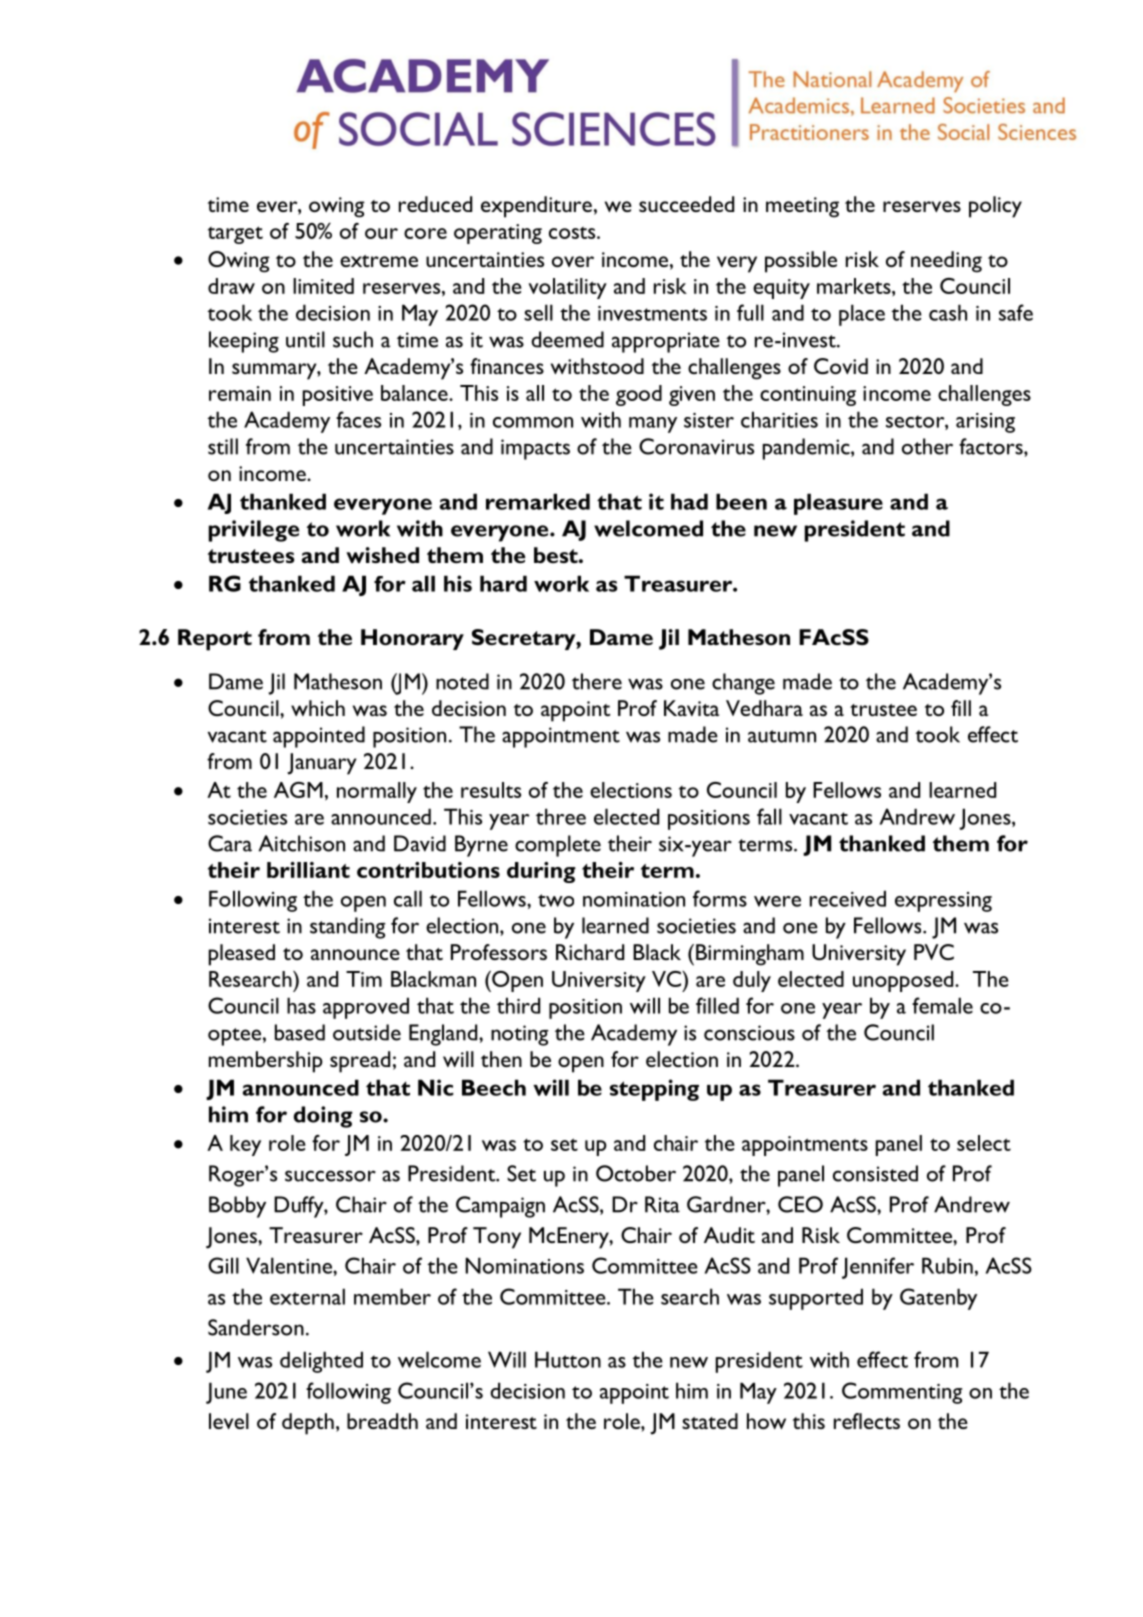 The image size is (1143, 1617). Describe the element at coordinates (573, 261) in the image. I see `over` at that location.
